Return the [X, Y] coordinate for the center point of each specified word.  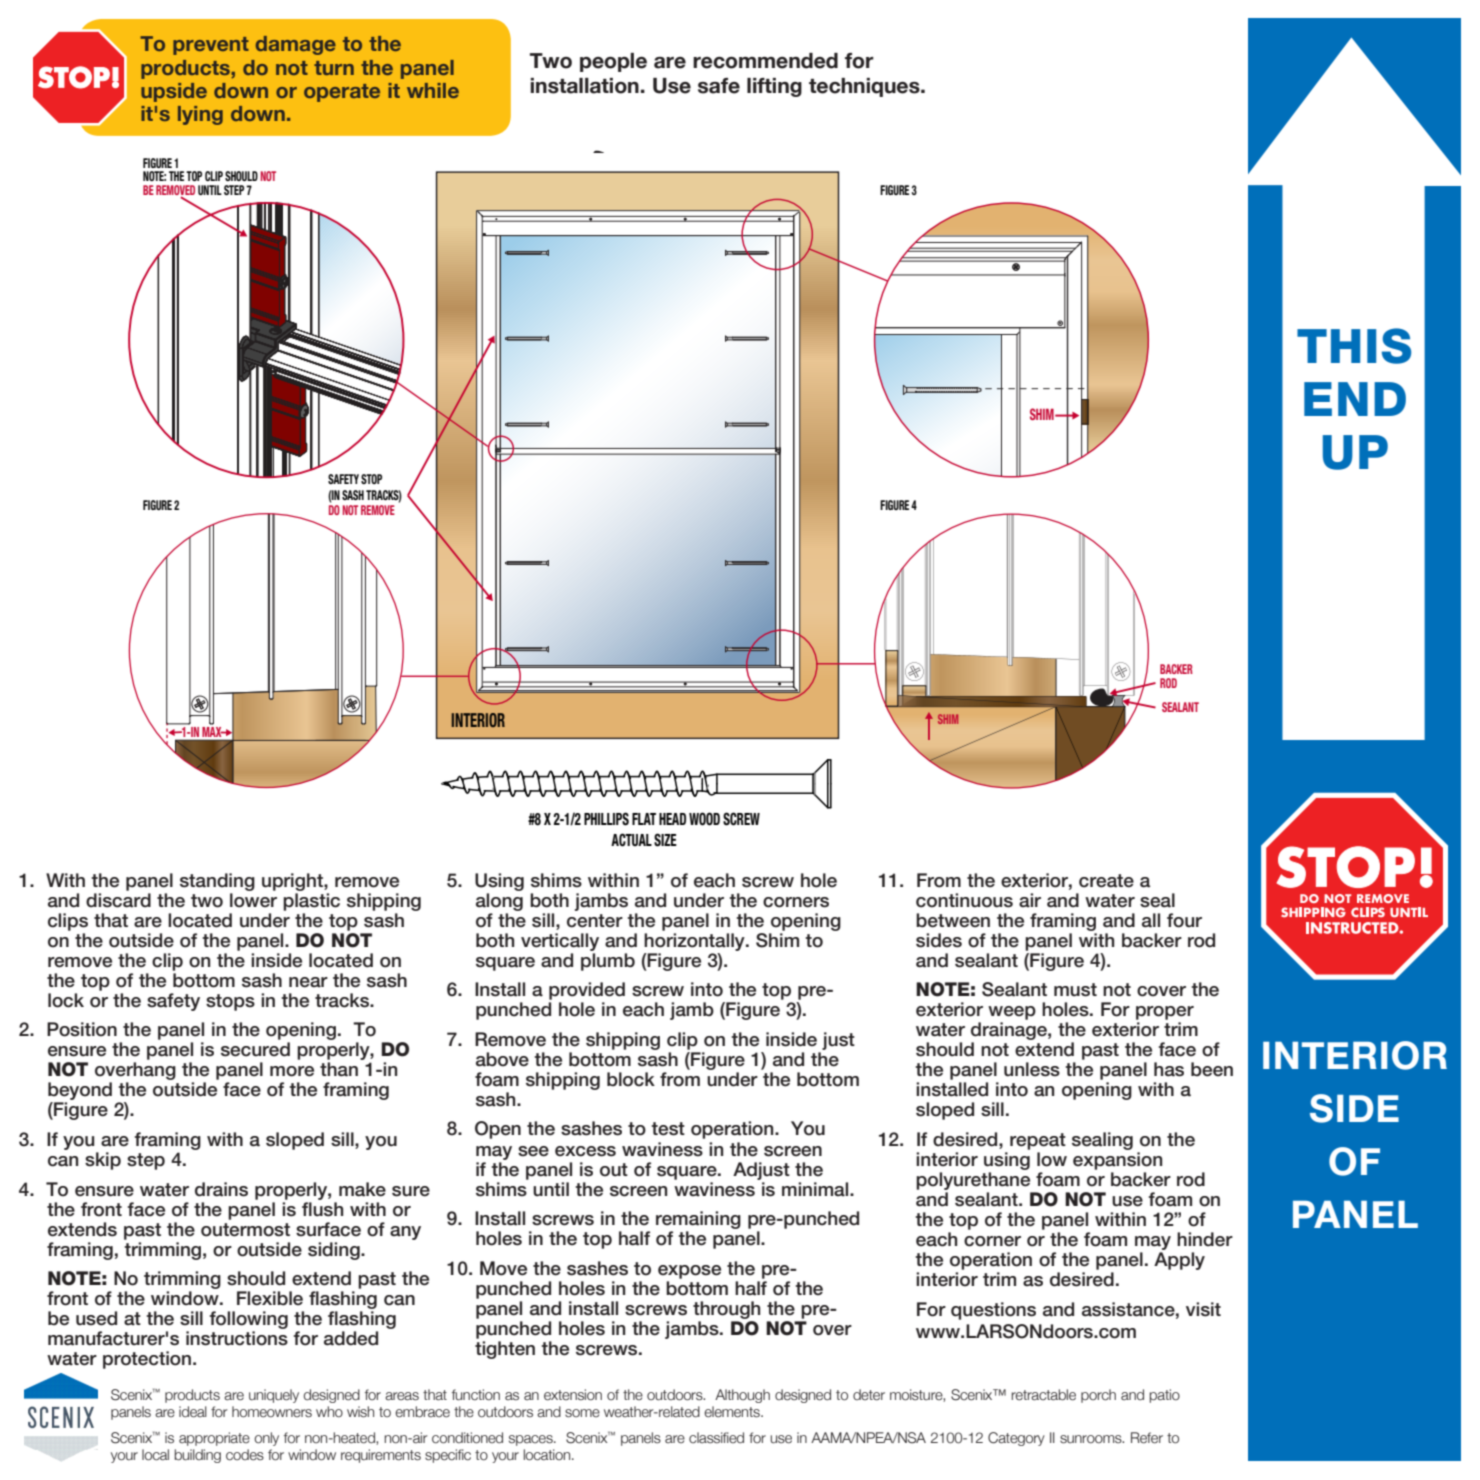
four [1184, 920]
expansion [1117, 1161]
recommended [765, 61]
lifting [774, 87]
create [1106, 881]
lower [253, 900]
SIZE [665, 840]
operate [342, 93]
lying [200, 115]
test [668, 1129]
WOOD [704, 819]
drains [221, 1189]
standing [217, 882]
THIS [1354, 346]
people [613, 62]
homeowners [272, 1412]
